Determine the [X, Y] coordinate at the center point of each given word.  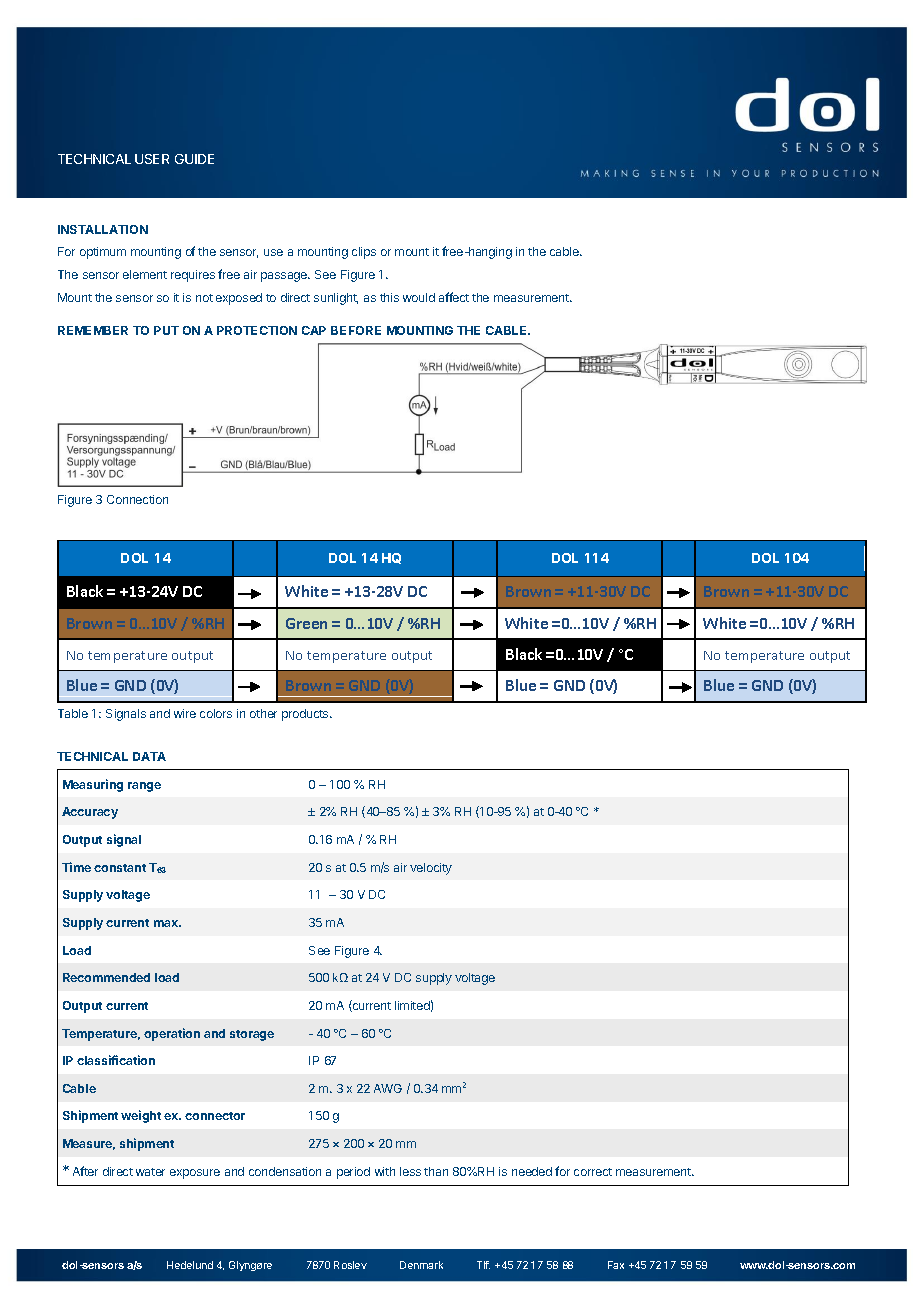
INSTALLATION [103, 229]
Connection [137, 499]
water [150, 1172]
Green [306, 623]
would [419, 297]
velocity [431, 869]
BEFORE [356, 330]
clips [364, 253]
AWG [388, 1088]
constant [120, 868]
